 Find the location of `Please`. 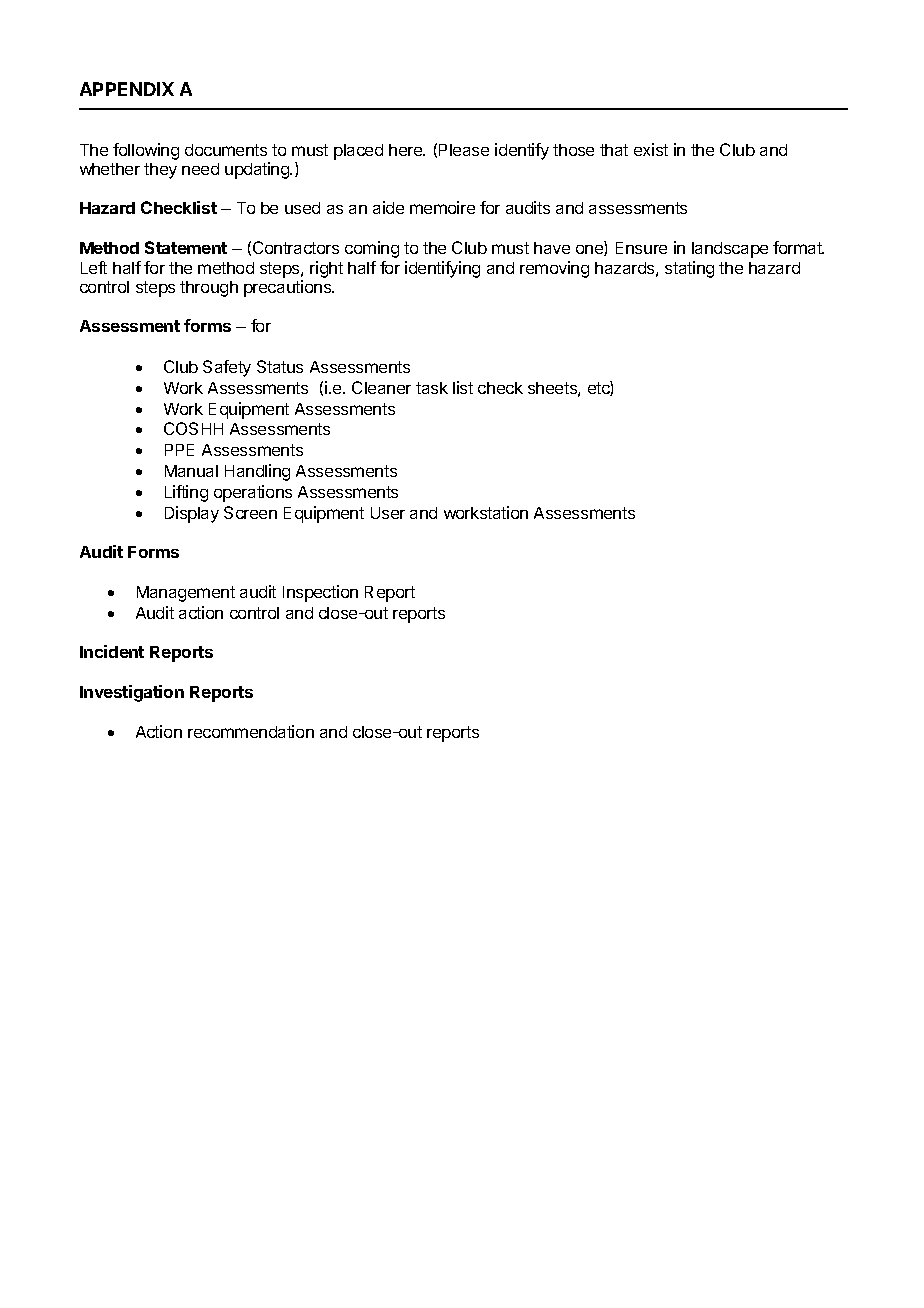

Please is located at coordinates (464, 150).
